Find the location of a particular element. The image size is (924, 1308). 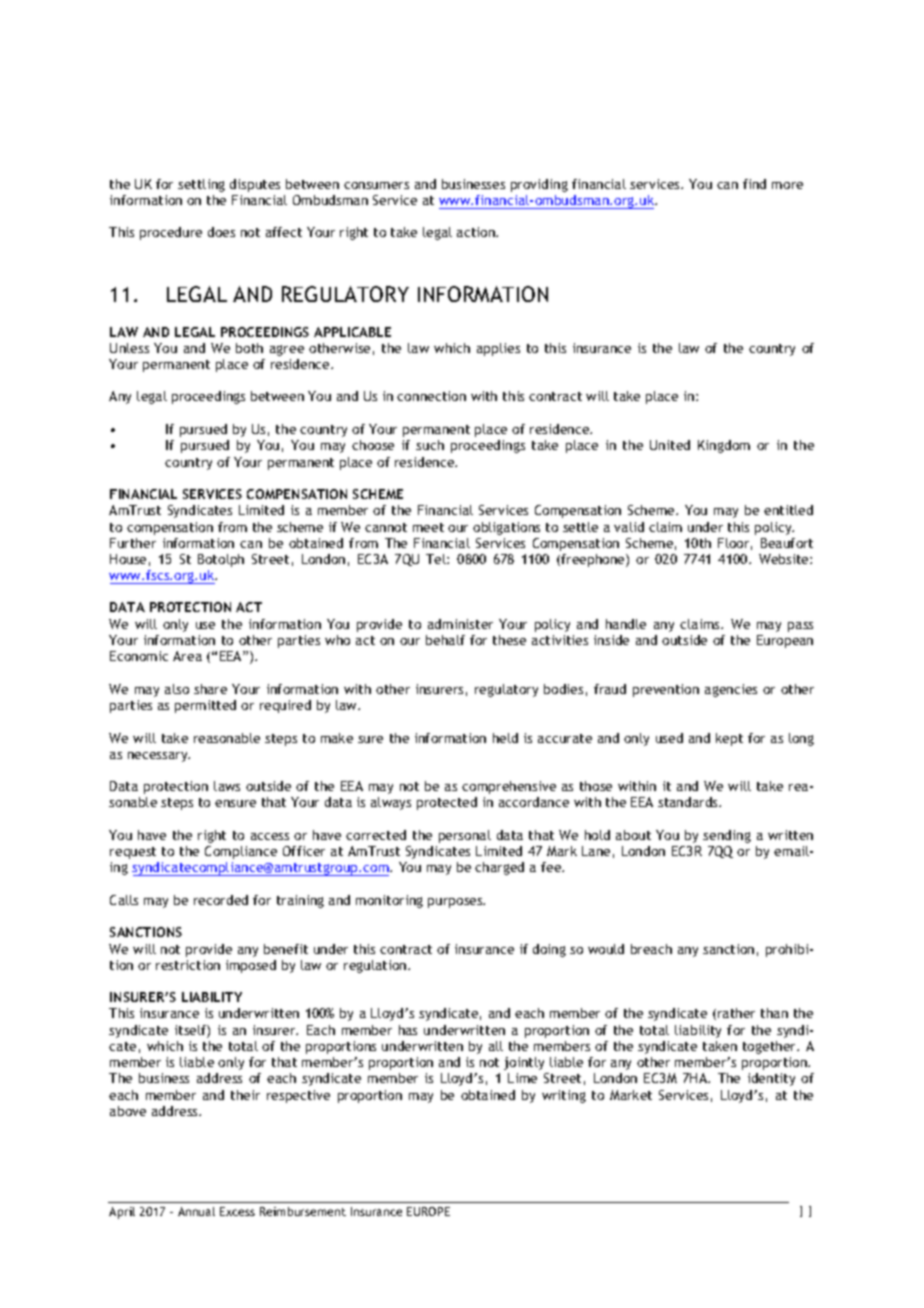

agencies is located at coordinates (731, 690).
